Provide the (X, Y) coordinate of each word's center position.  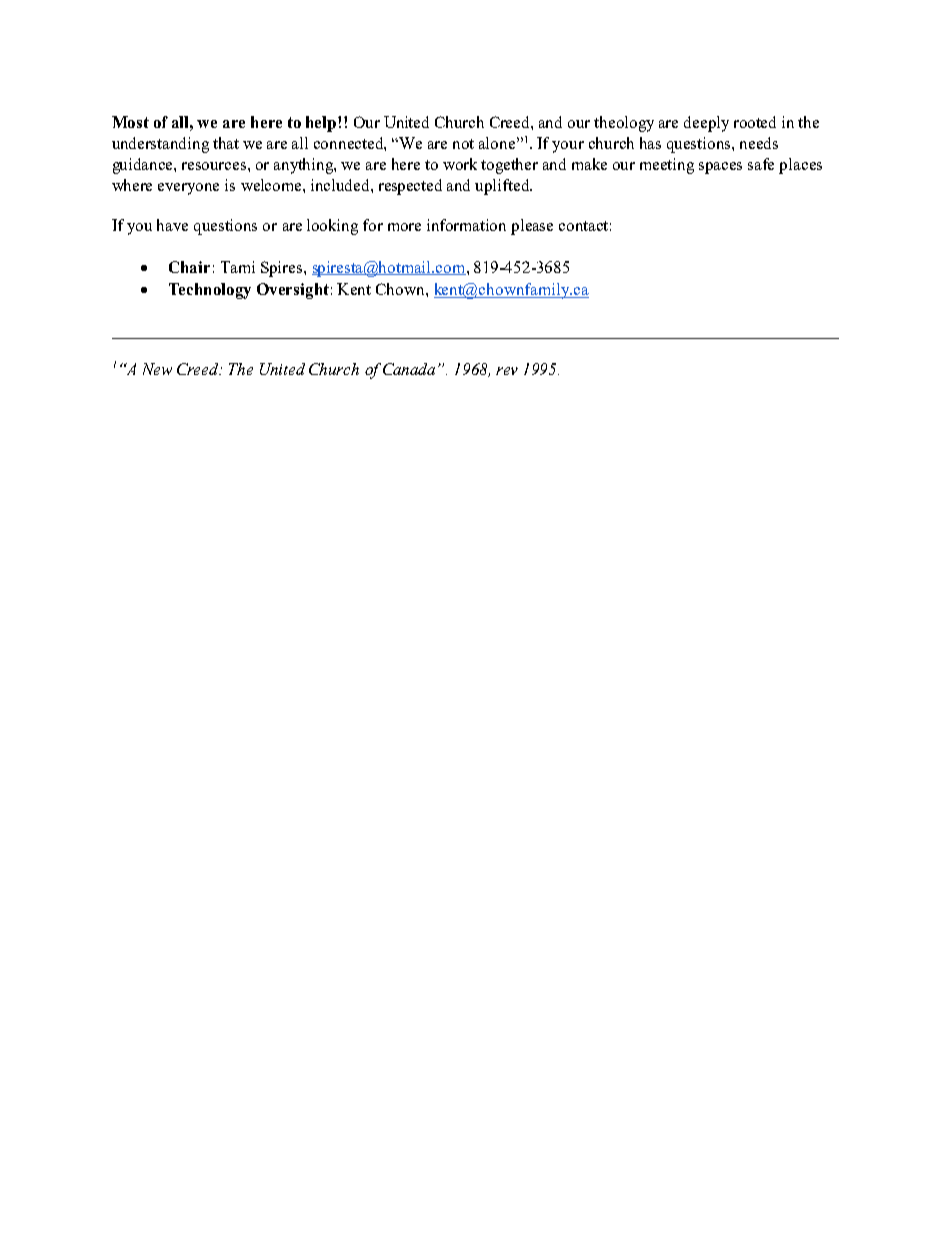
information (466, 225)
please (532, 227)
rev (507, 371)
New (157, 369)
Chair (189, 267)
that (226, 143)
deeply (706, 124)
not (463, 144)
